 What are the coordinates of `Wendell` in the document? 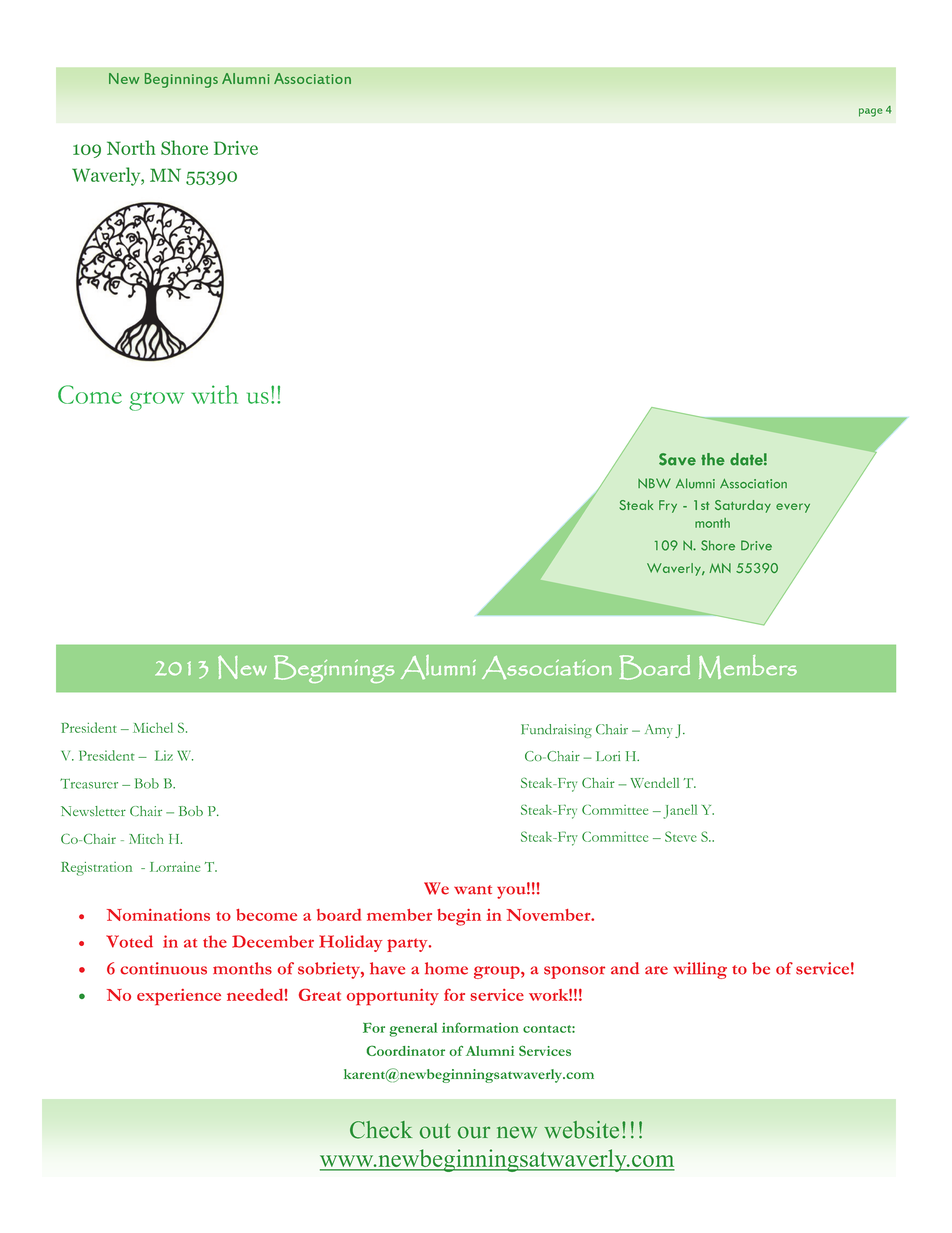 It's located at (654, 782).
